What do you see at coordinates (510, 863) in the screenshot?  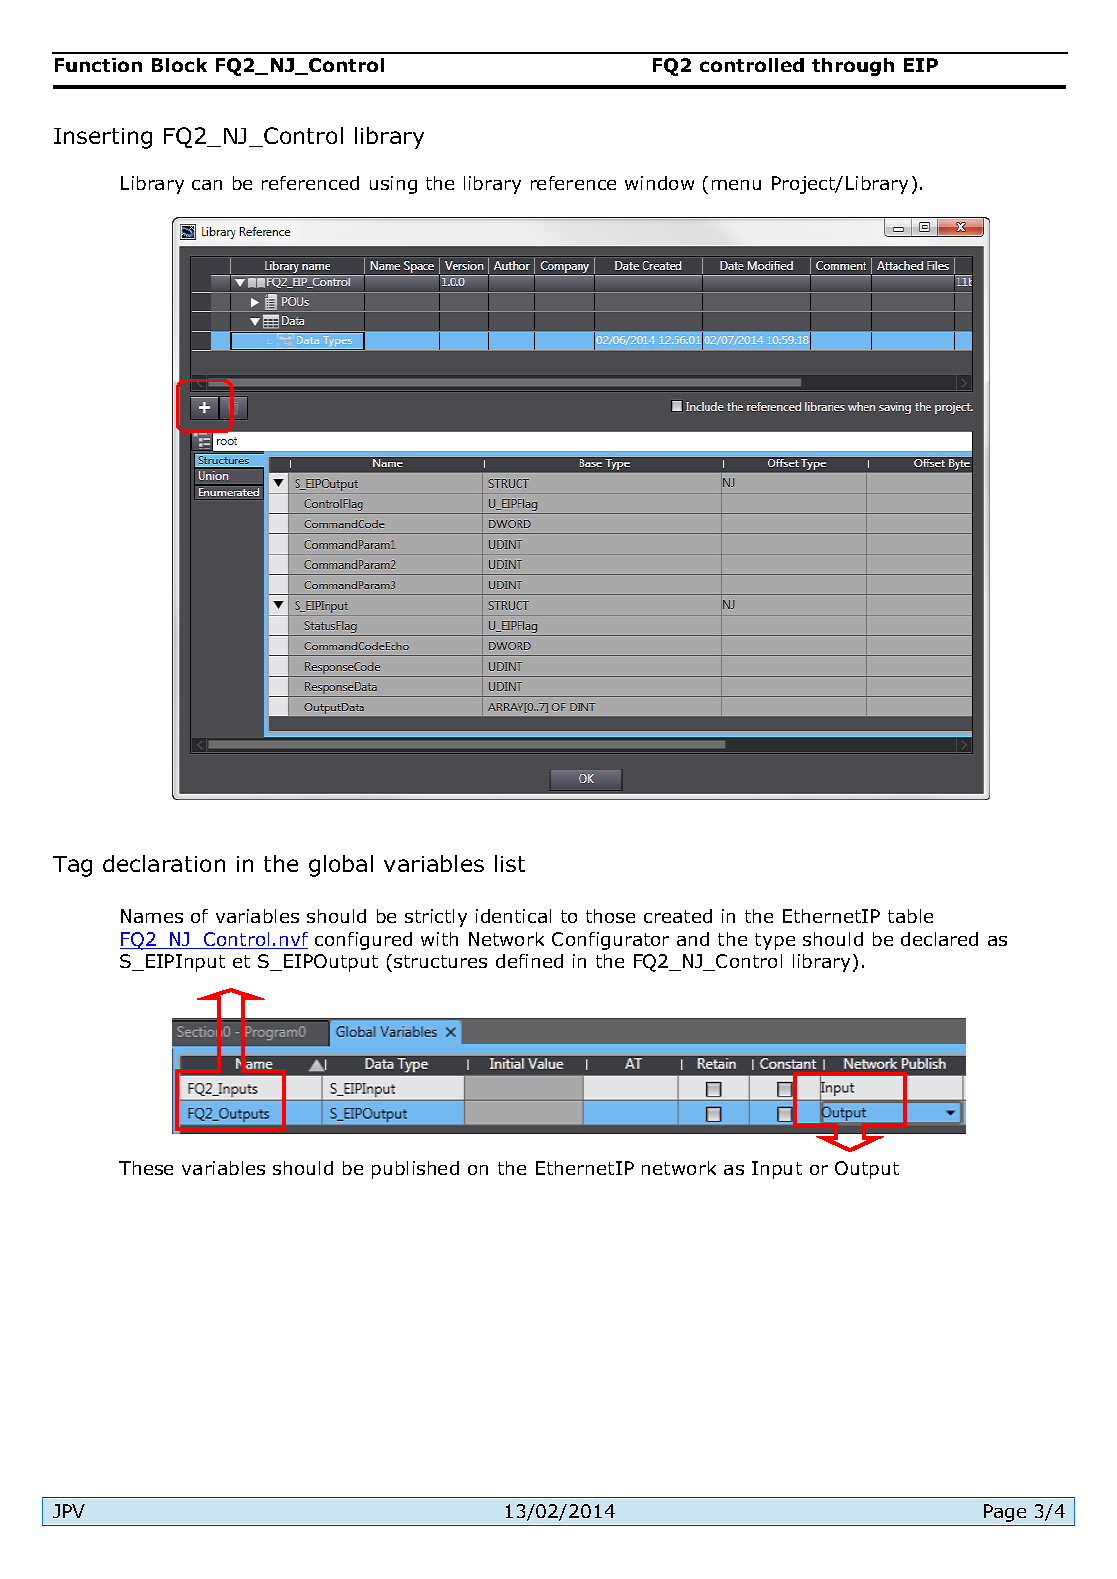 I see `list` at bounding box center [510, 863].
